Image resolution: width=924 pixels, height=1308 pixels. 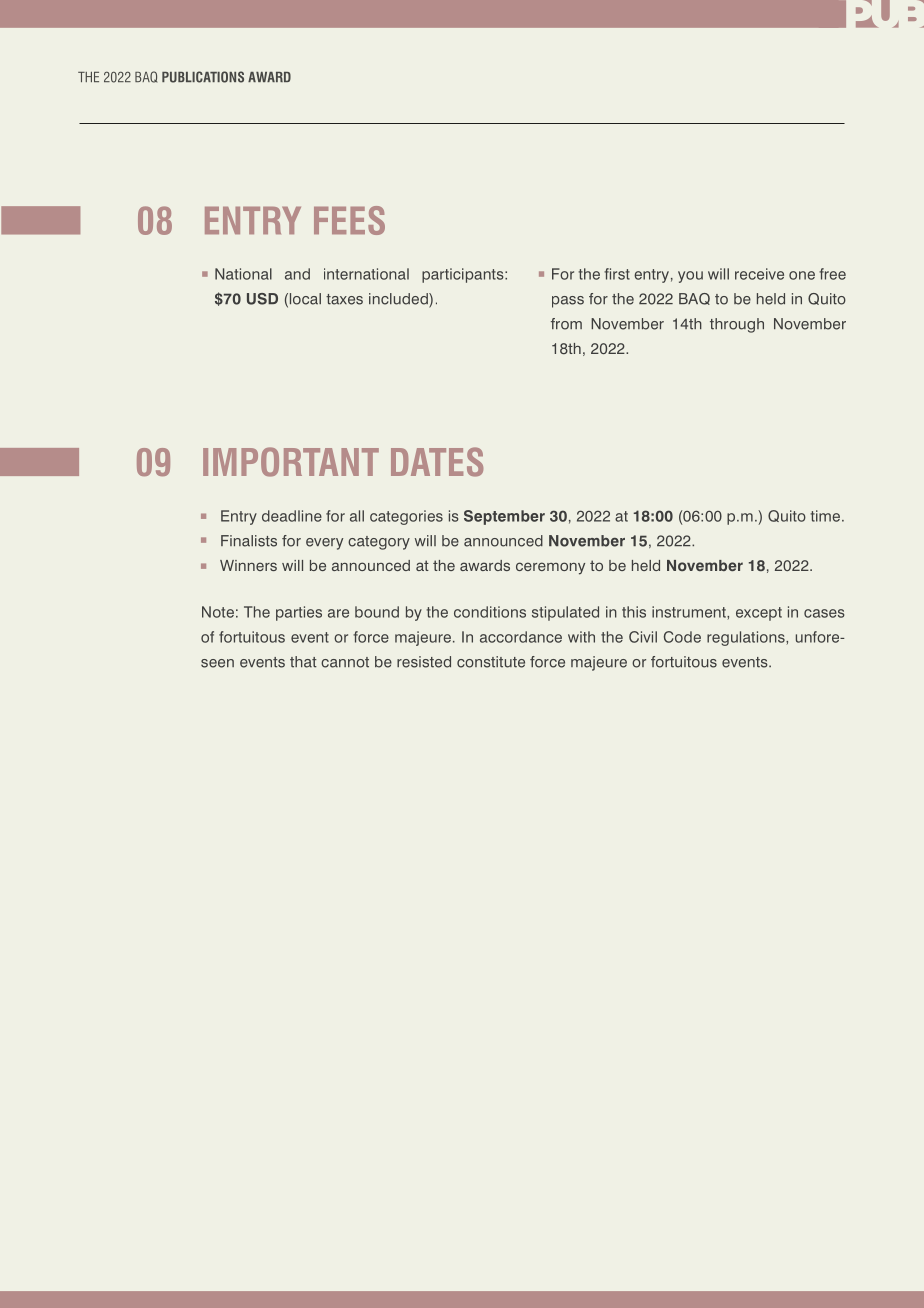 What do you see at coordinates (291, 462) in the document?
I see `IMPORTANT` at bounding box center [291, 462].
